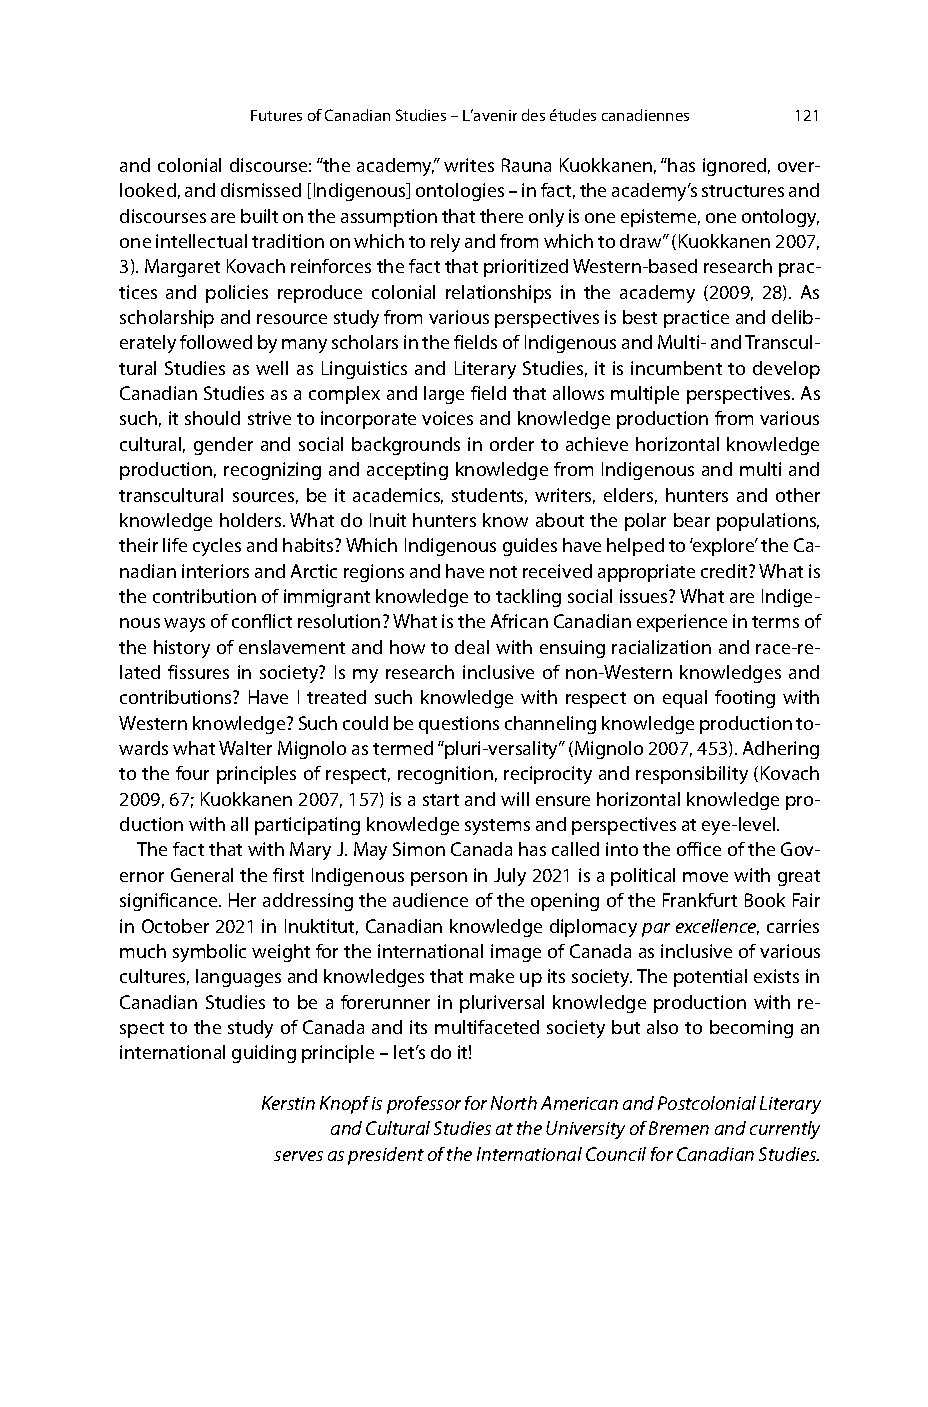 Image resolution: width=928 pixels, height=1407 pixels. I want to click on large, so click(444, 395).
